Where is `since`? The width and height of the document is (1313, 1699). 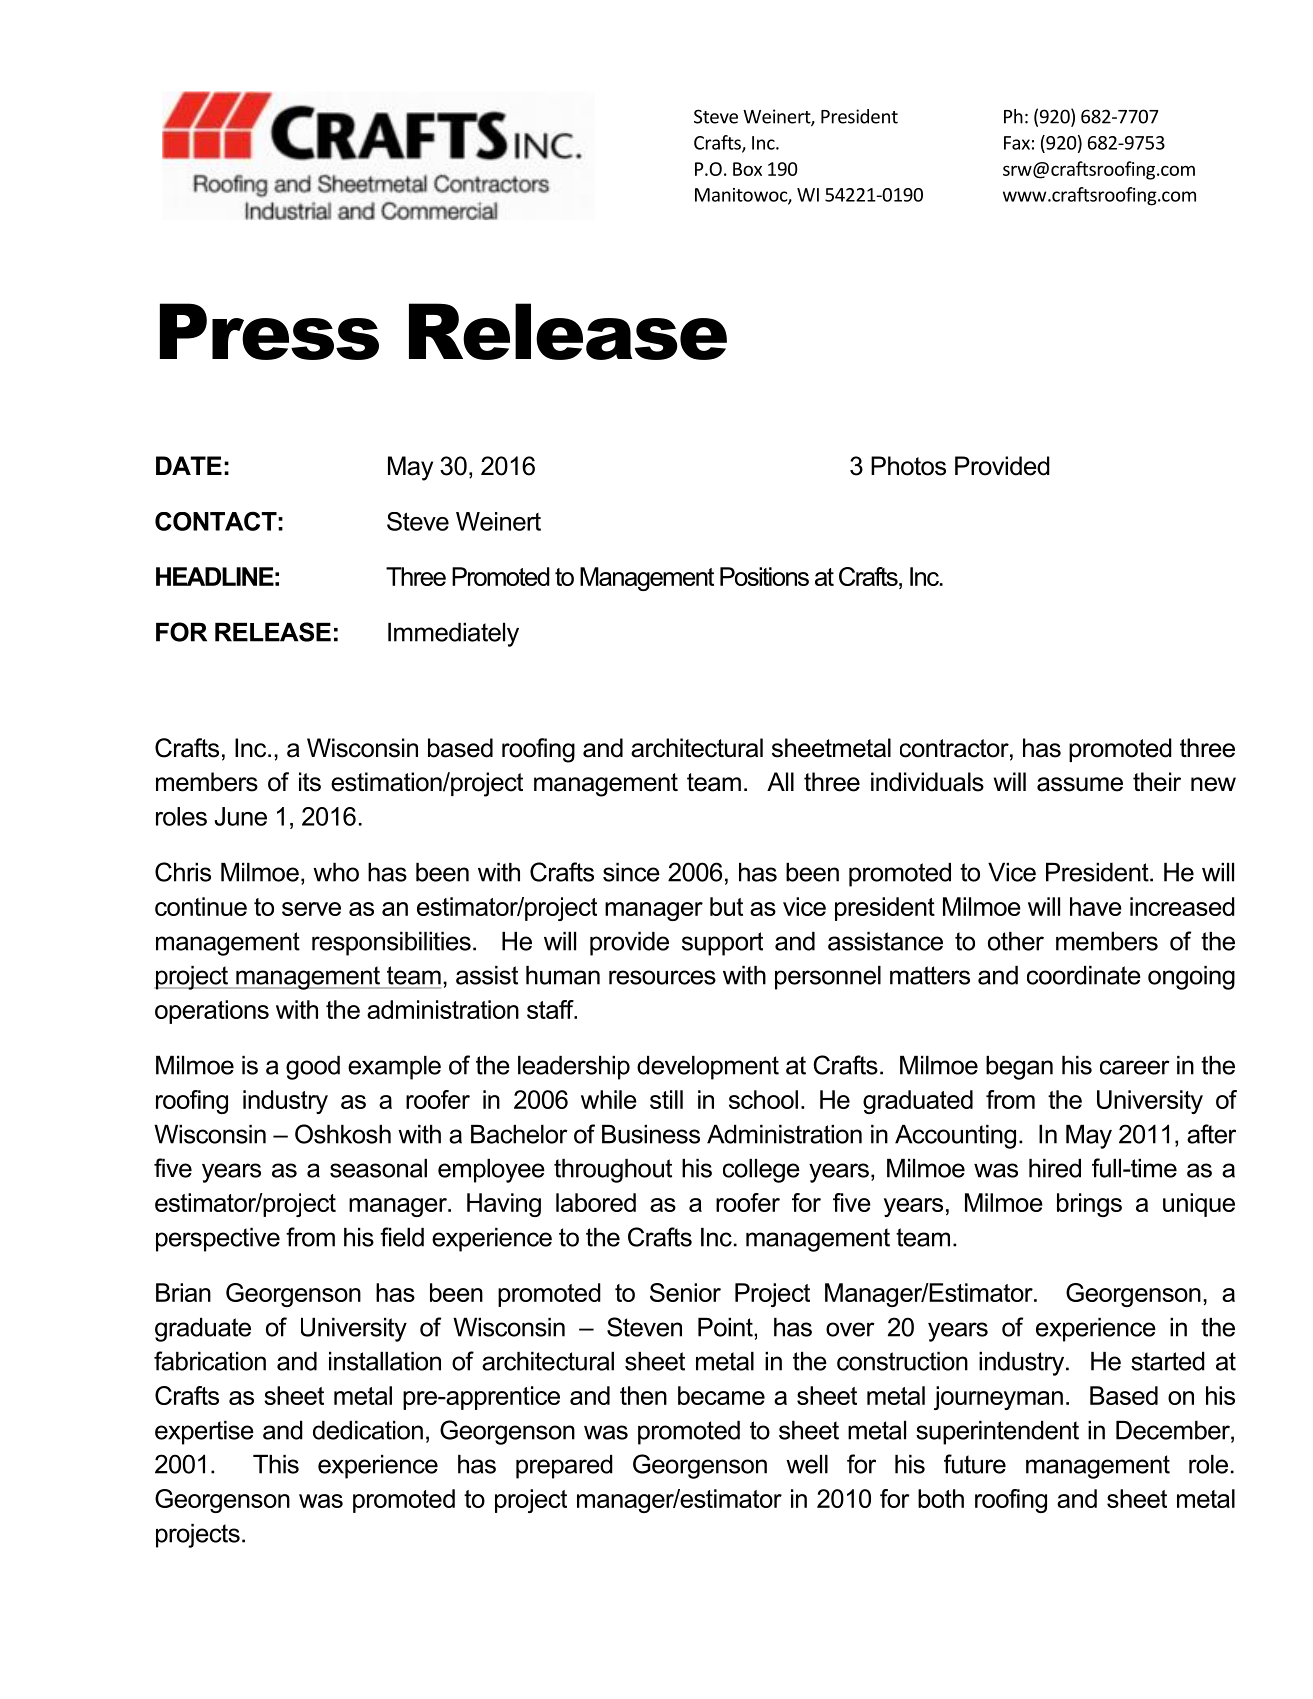
since is located at coordinates (631, 872).
